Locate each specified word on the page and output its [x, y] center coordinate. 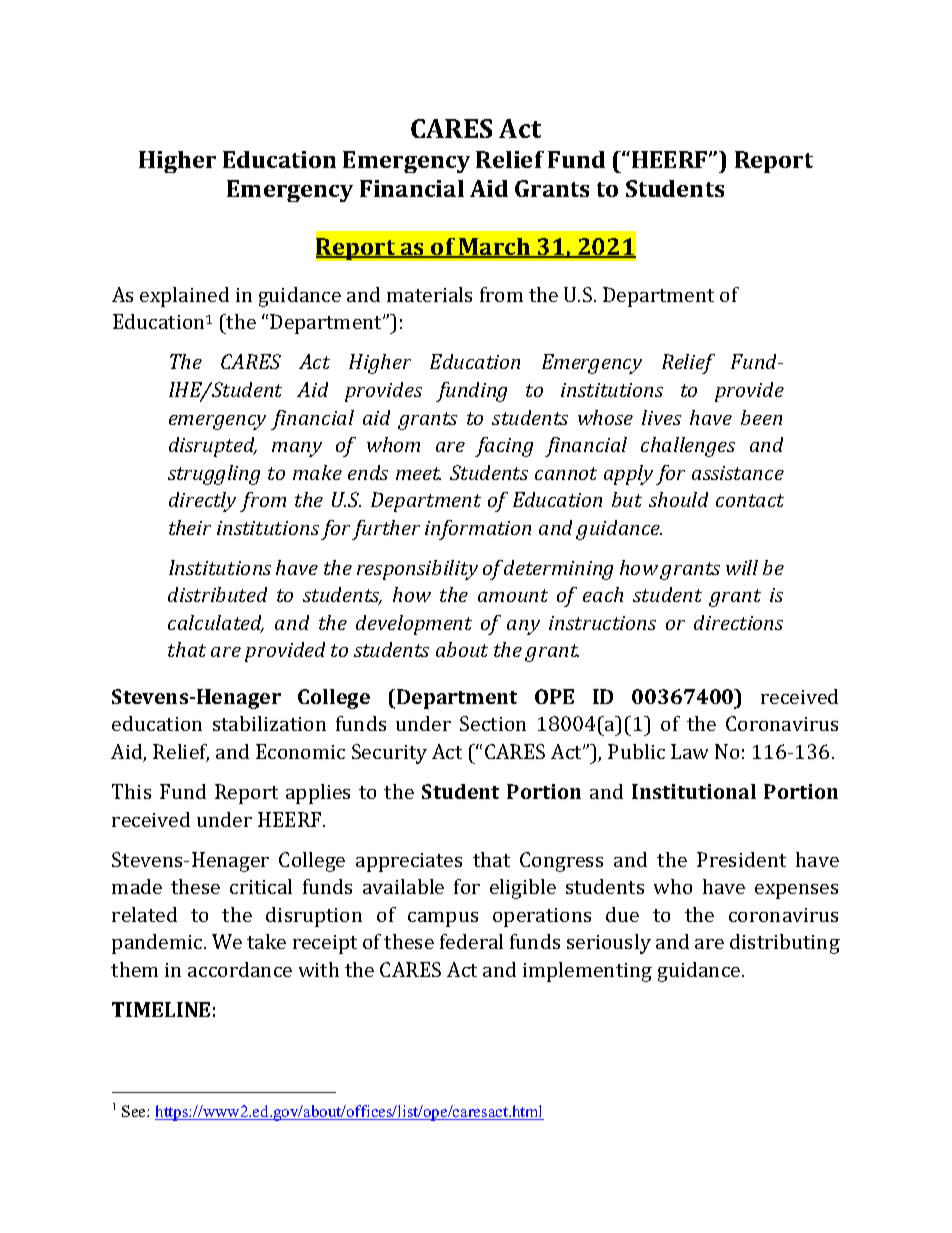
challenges [688, 447]
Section [493, 723]
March [495, 248]
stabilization [269, 723]
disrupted [213, 447]
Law [689, 751]
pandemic [158, 944]
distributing [785, 944]
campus [443, 919]
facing [504, 447]
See [135, 1111]
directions [738, 622]
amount [513, 595]
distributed [217, 594]
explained [184, 297]
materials [429, 294]
